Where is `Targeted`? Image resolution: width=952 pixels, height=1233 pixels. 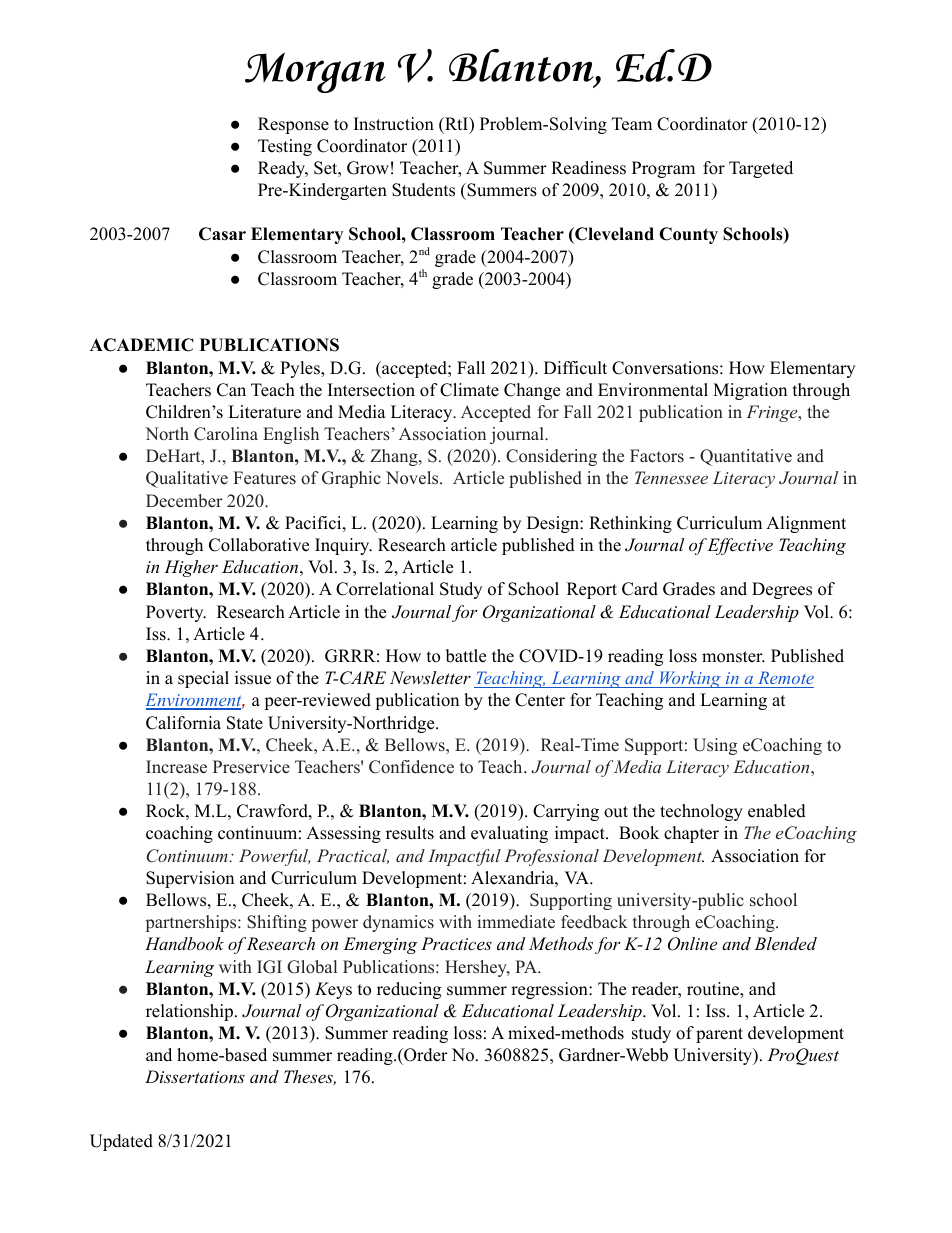
Targeted is located at coordinates (761, 169).
